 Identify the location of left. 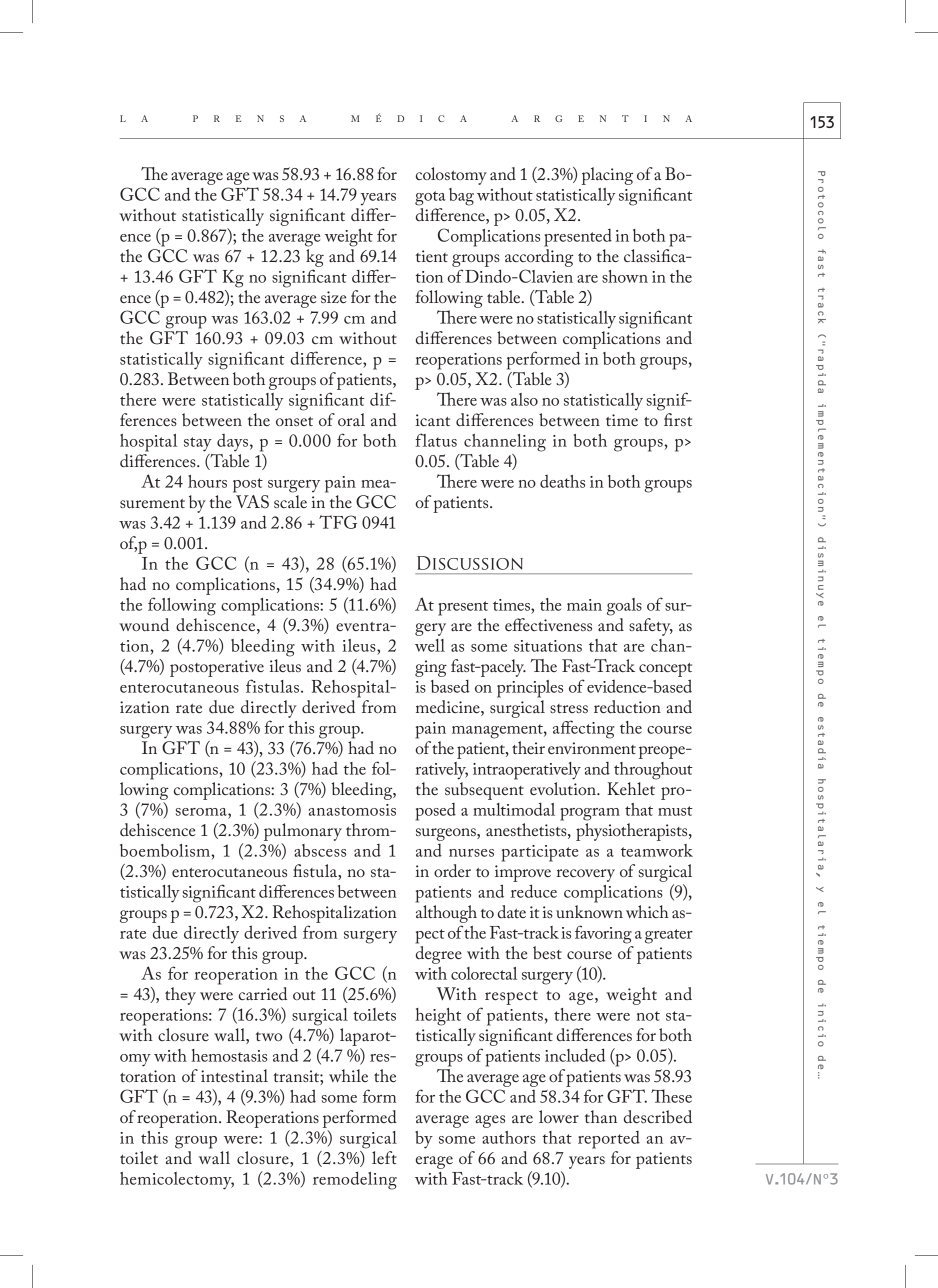
(384, 1157).
